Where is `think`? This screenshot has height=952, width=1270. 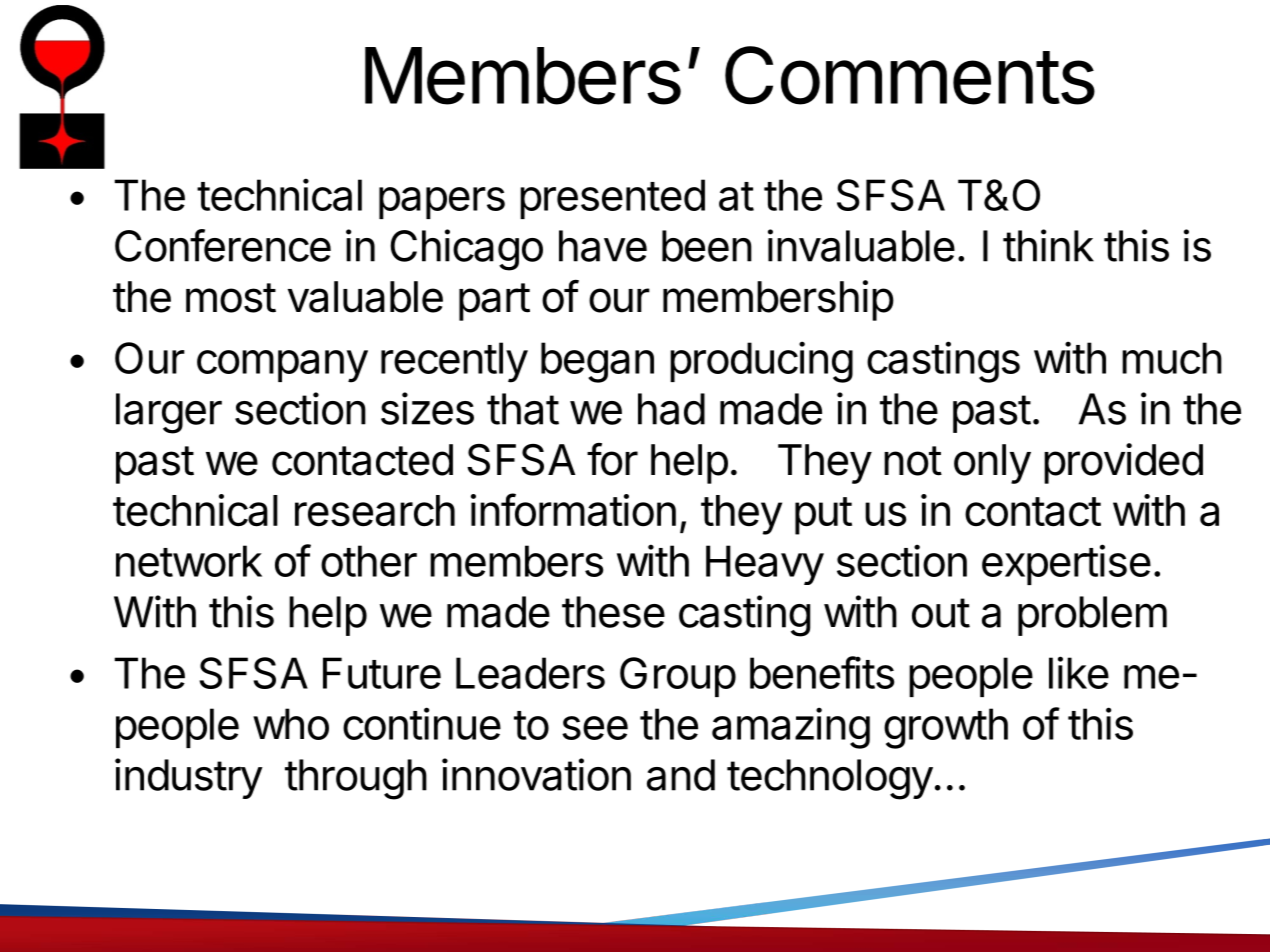
think is located at coordinates (1048, 245).
